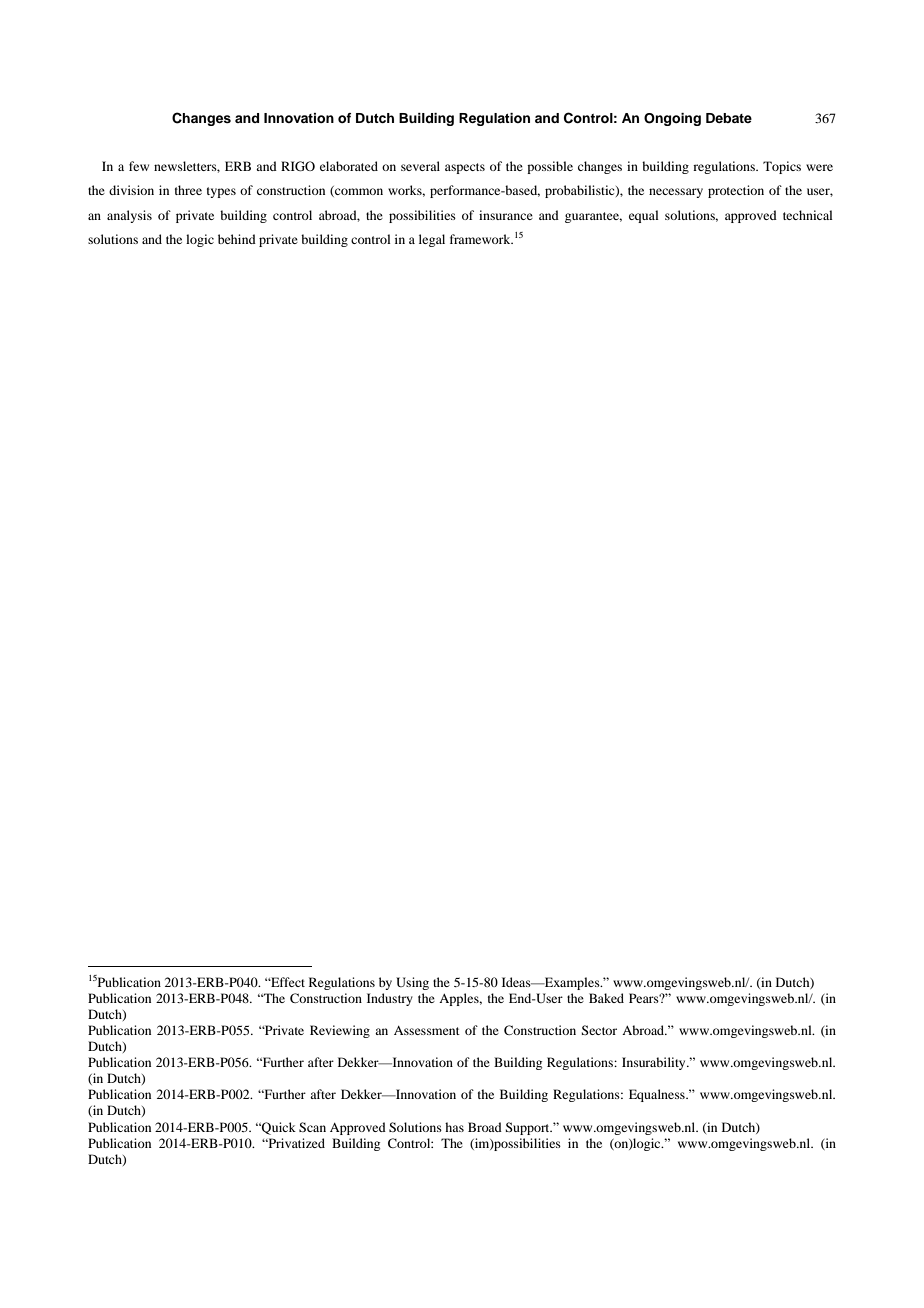  What do you see at coordinates (465, 168) in the document?
I see `aspects` at bounding box center [465, 168].
